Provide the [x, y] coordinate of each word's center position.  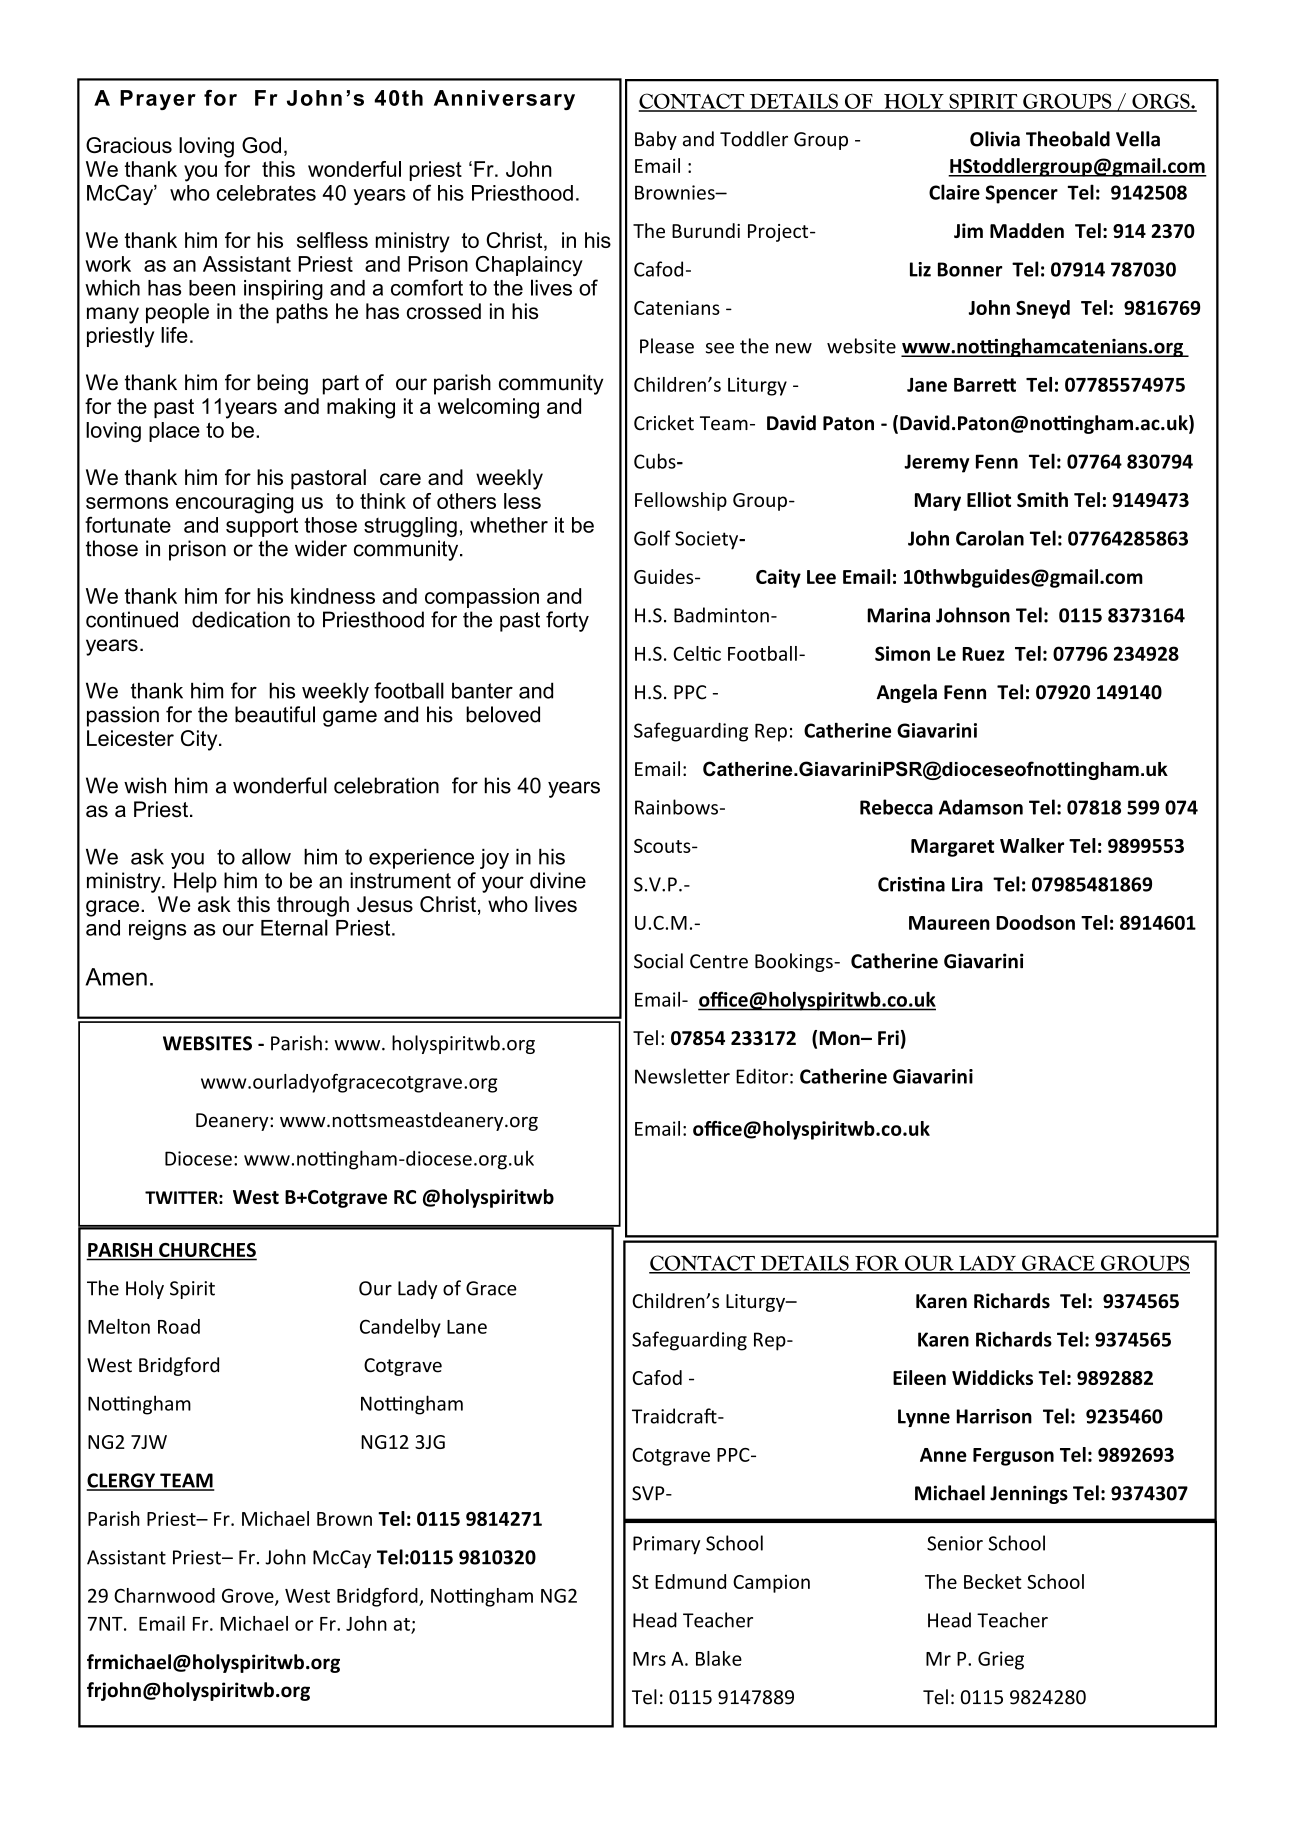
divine [558, 880]
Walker [1032, 845]
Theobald [1068, 139]
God [261, 145]
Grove [249, 1596]
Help [195, 882]
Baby [656, 140]
